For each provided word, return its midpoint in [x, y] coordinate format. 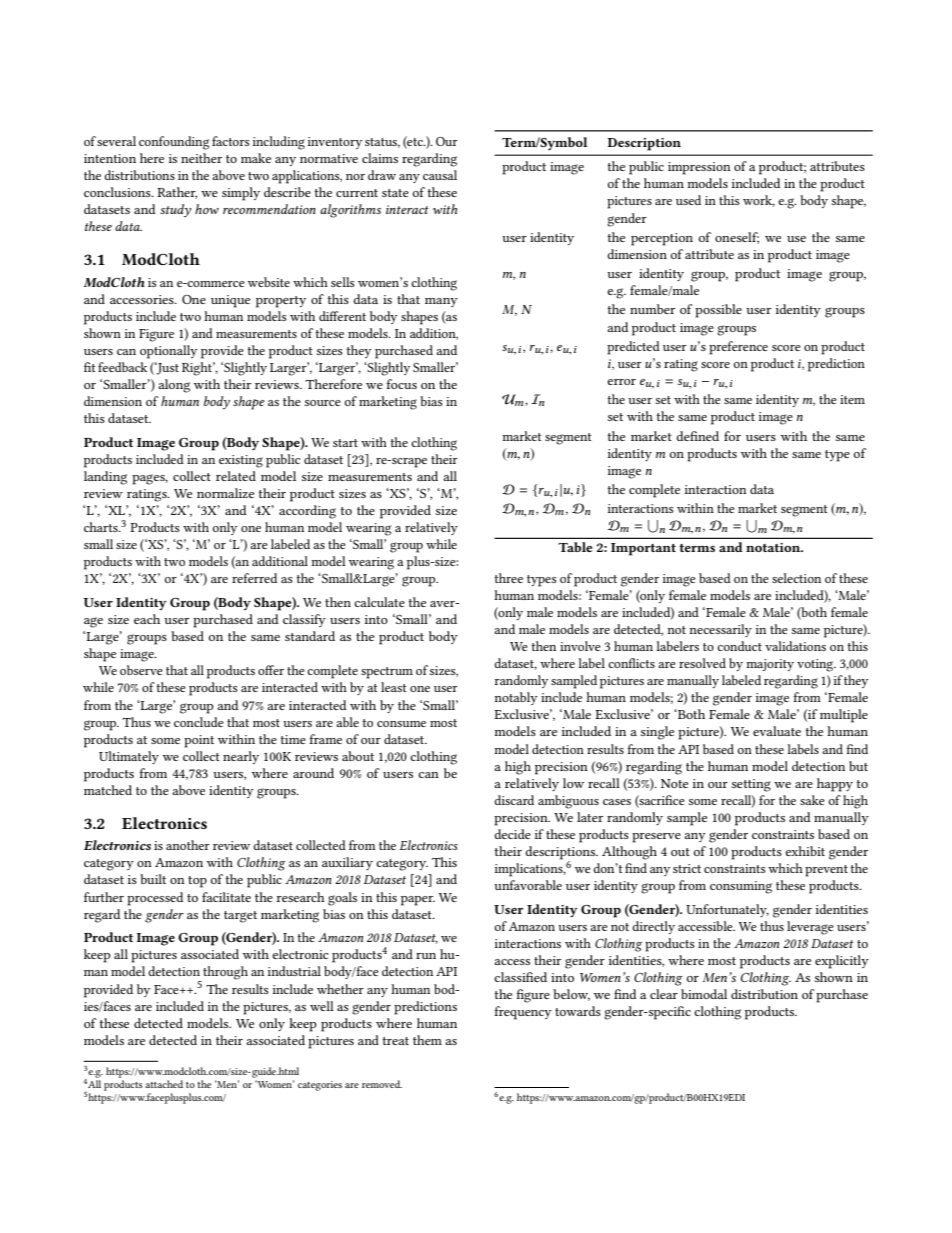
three [508, 578]
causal [440, 175]
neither [201, 158]
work [759, 201]
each [147, 619]
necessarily [720, 630]
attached [164, 1084]
